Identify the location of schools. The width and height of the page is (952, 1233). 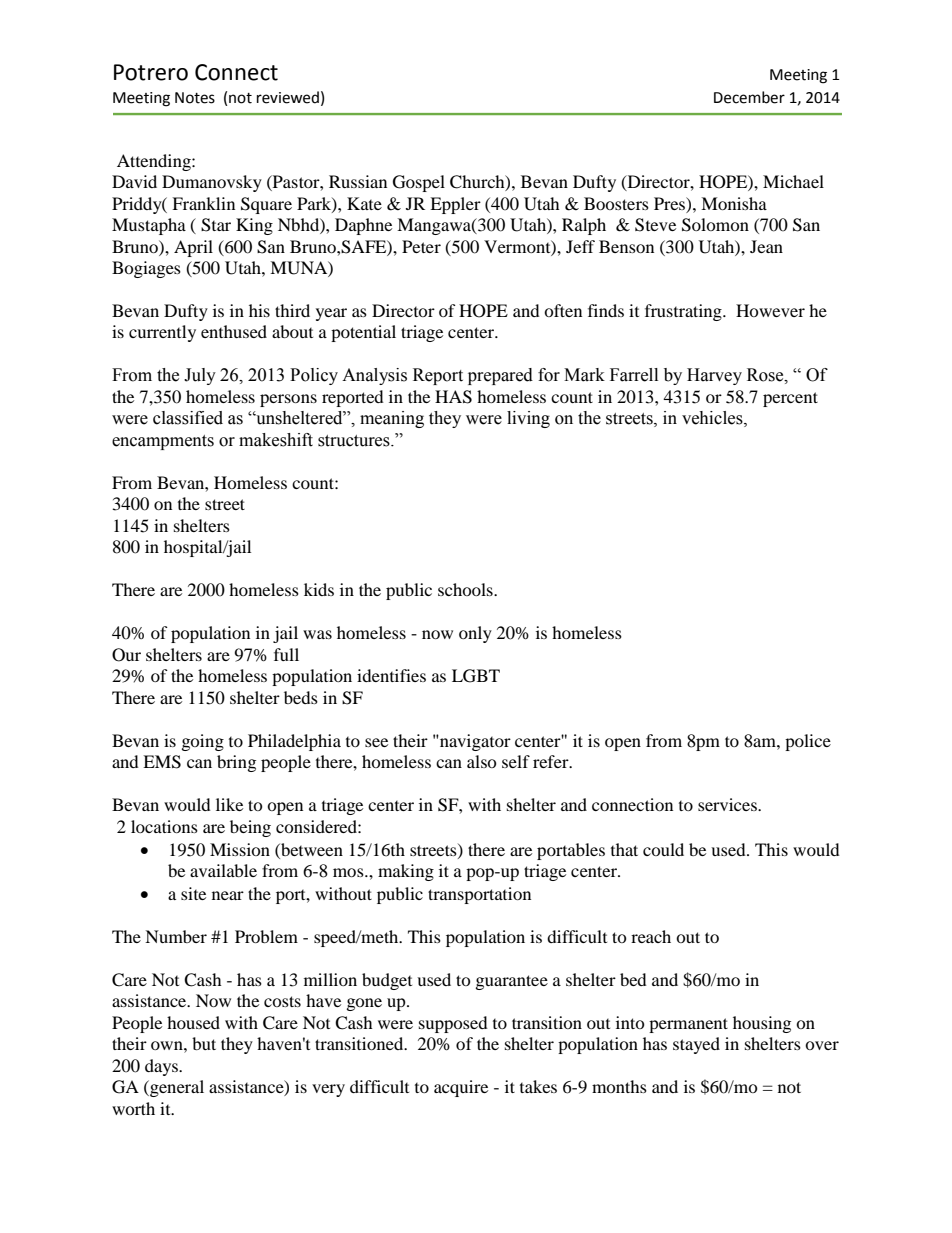
(466, 589).
